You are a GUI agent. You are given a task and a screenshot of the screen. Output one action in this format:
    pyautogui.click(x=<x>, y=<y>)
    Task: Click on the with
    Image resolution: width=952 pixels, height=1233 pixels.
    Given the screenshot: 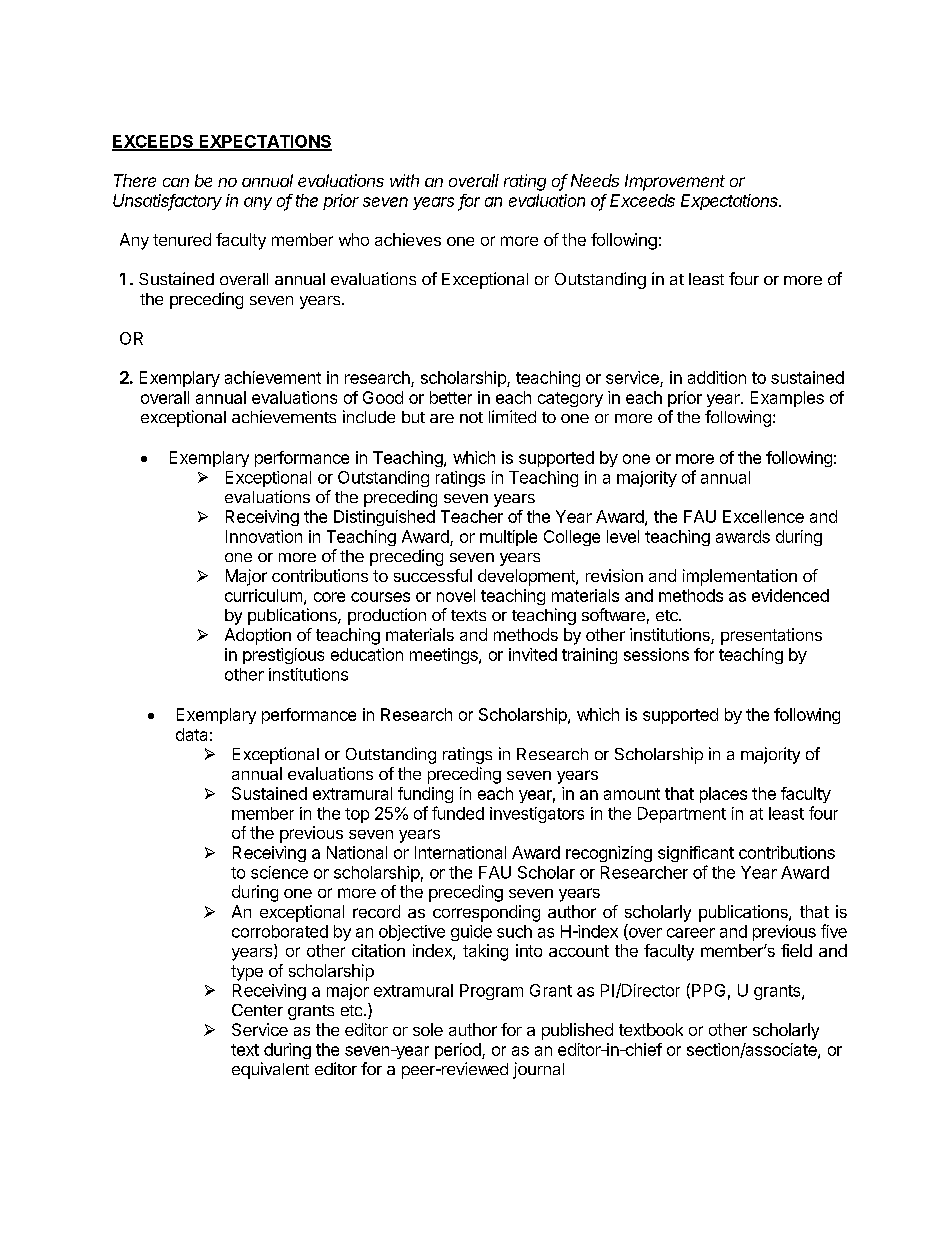 What is the action you would take?
    pyautogui.click(x=404, y=180)
